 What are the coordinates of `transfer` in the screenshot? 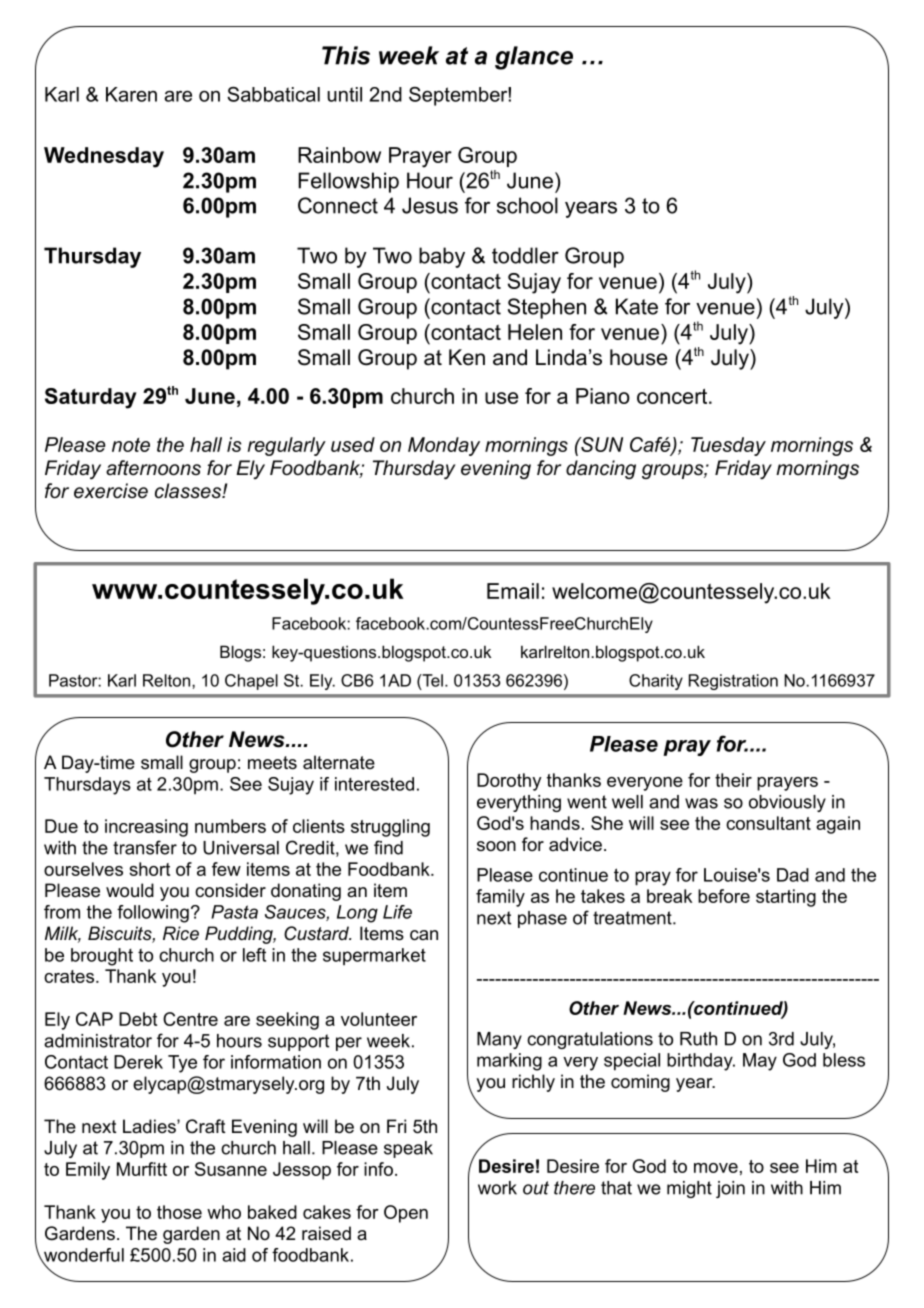 It's located at (145, 847).
